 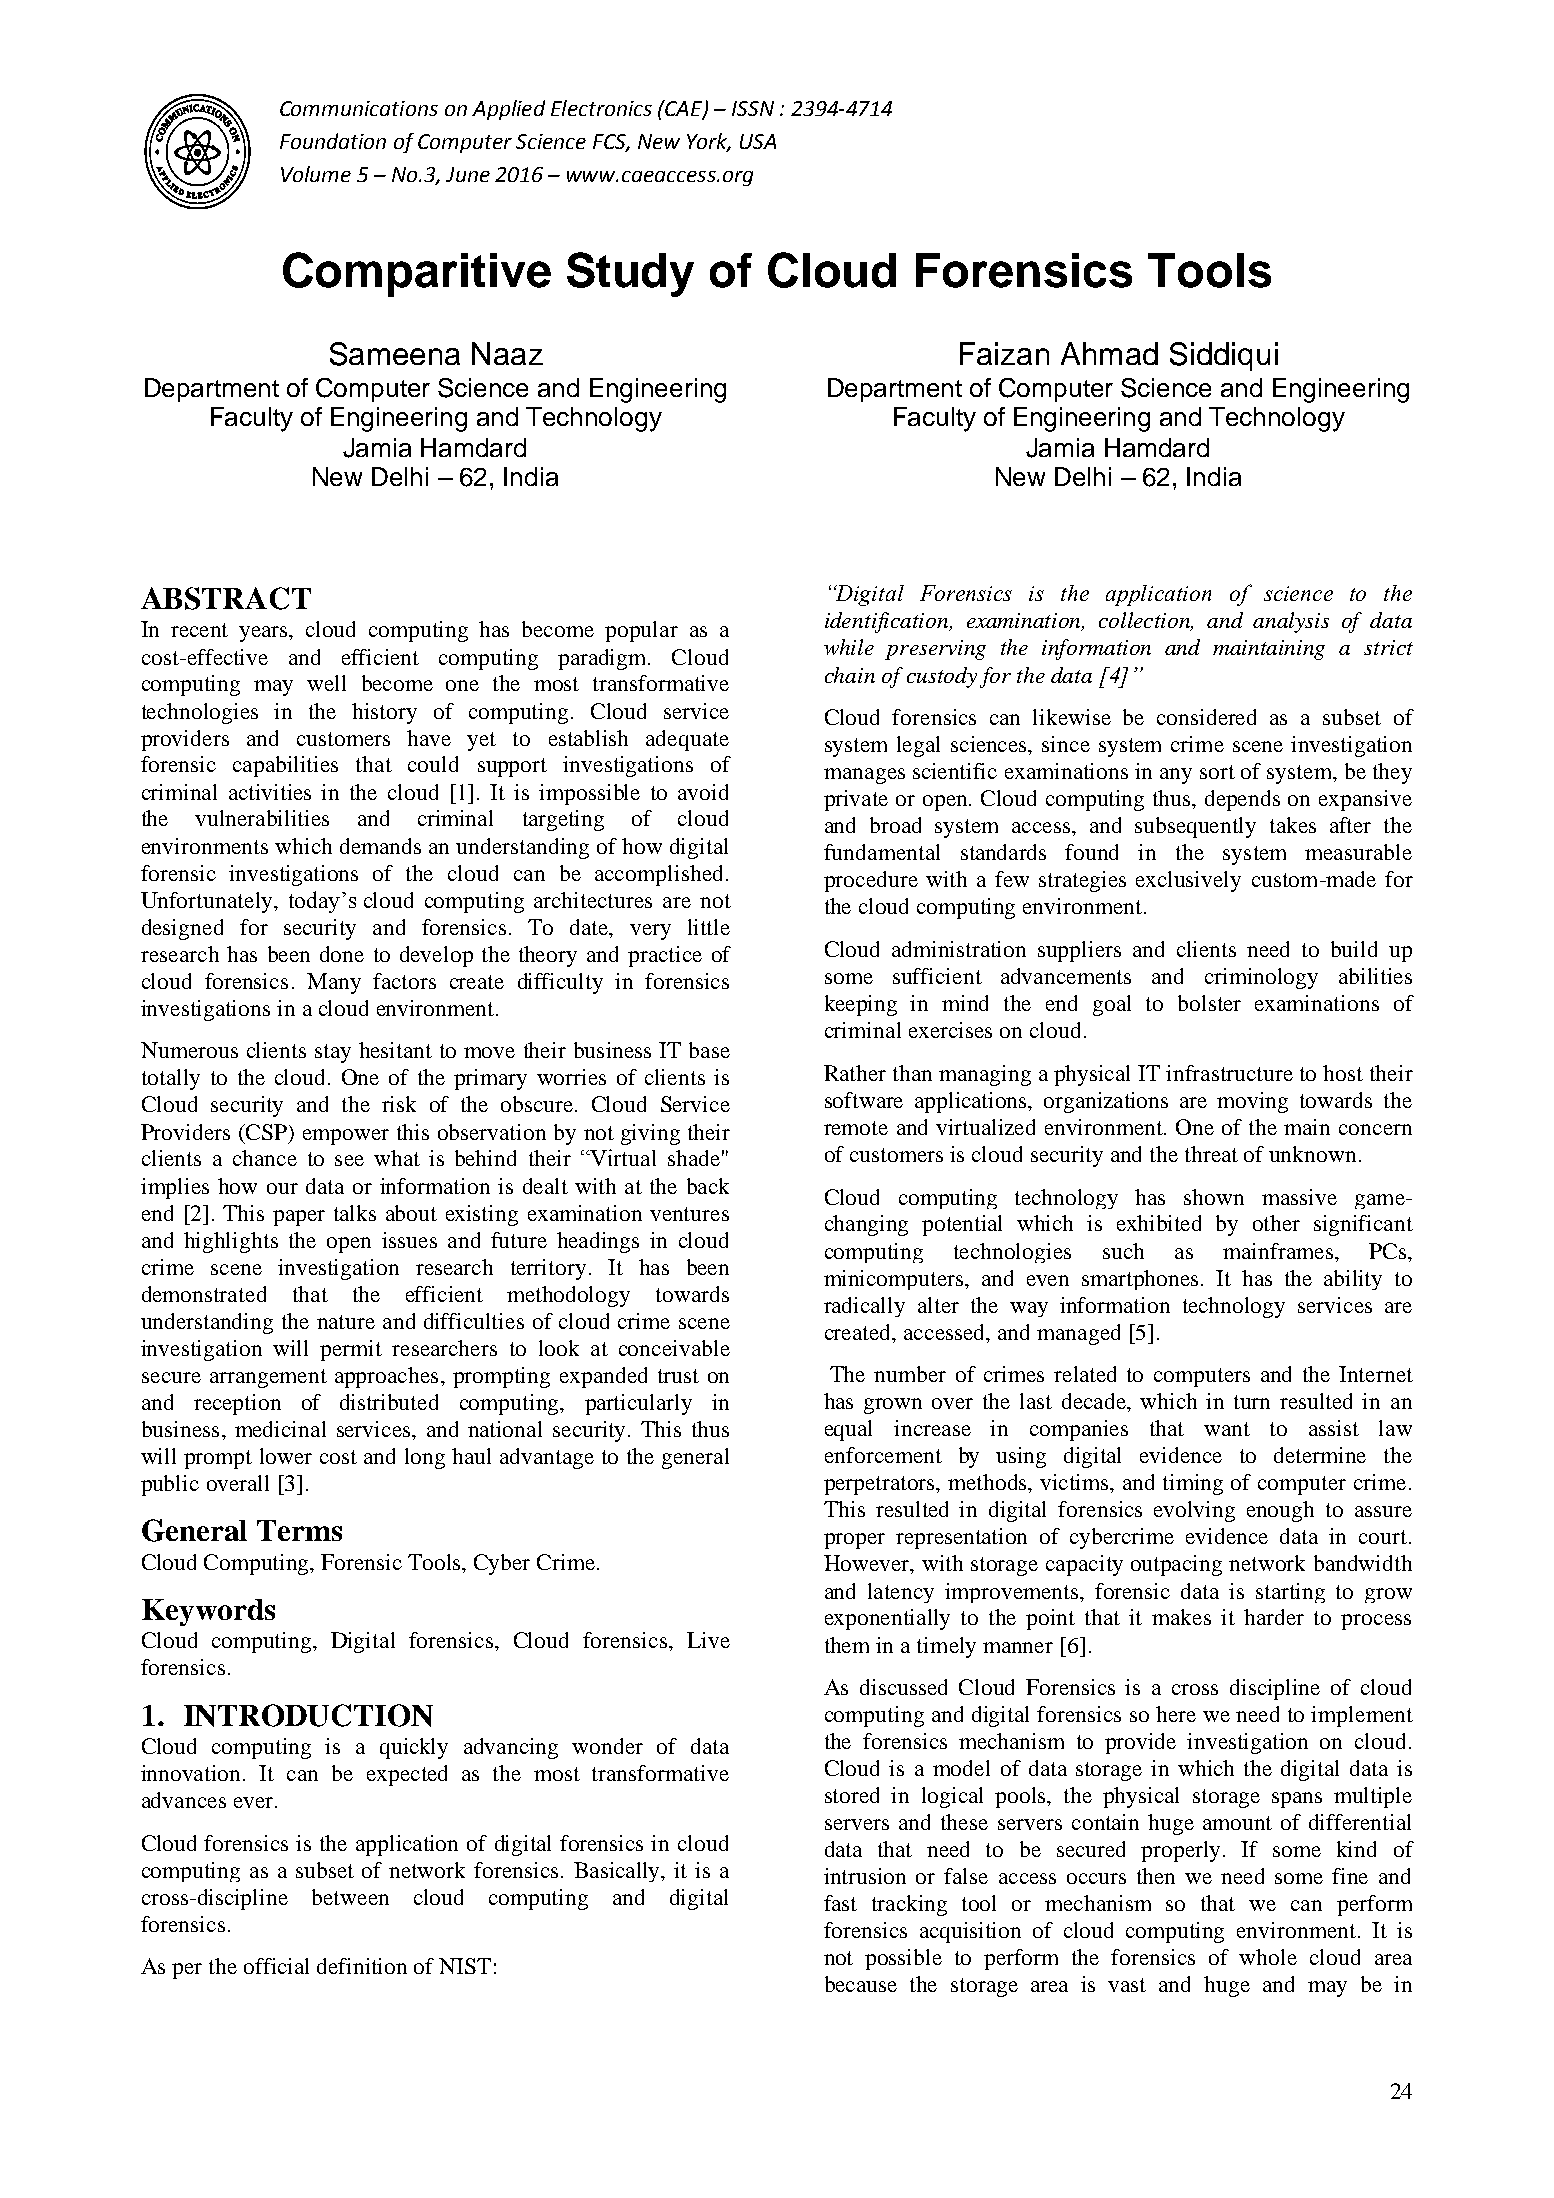 I want to click on base, so click(x=709, y=1050).
